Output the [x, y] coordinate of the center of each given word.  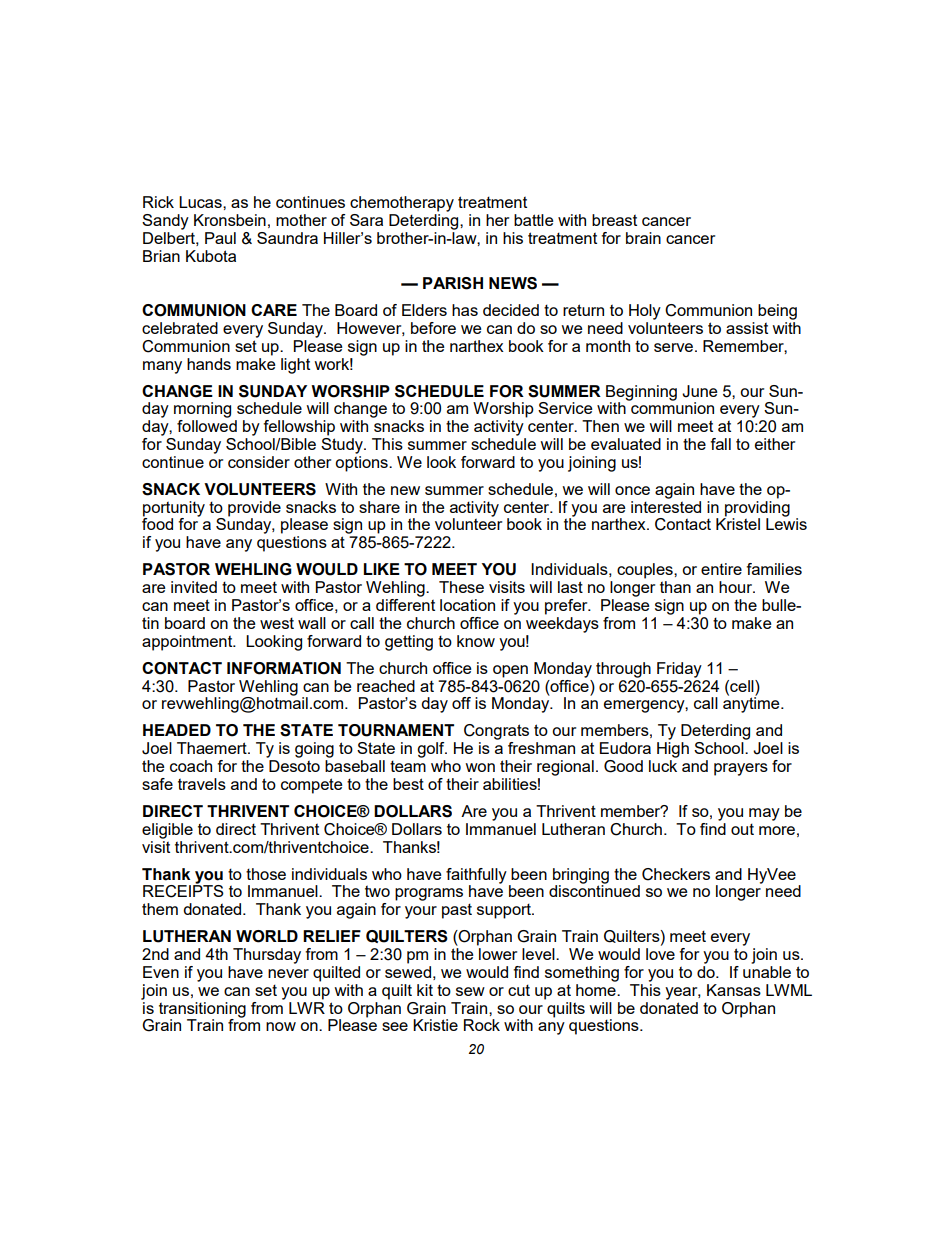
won [480, 767]
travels [202, 784]
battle [534, 220]
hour [737, 587]
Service [565, 408]
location [467, 605]
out [742, 829]
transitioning [202, 1011]
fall [720, 444]
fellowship [299, 428]
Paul [220, 238]
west [277, 623]
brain [643, 238]
